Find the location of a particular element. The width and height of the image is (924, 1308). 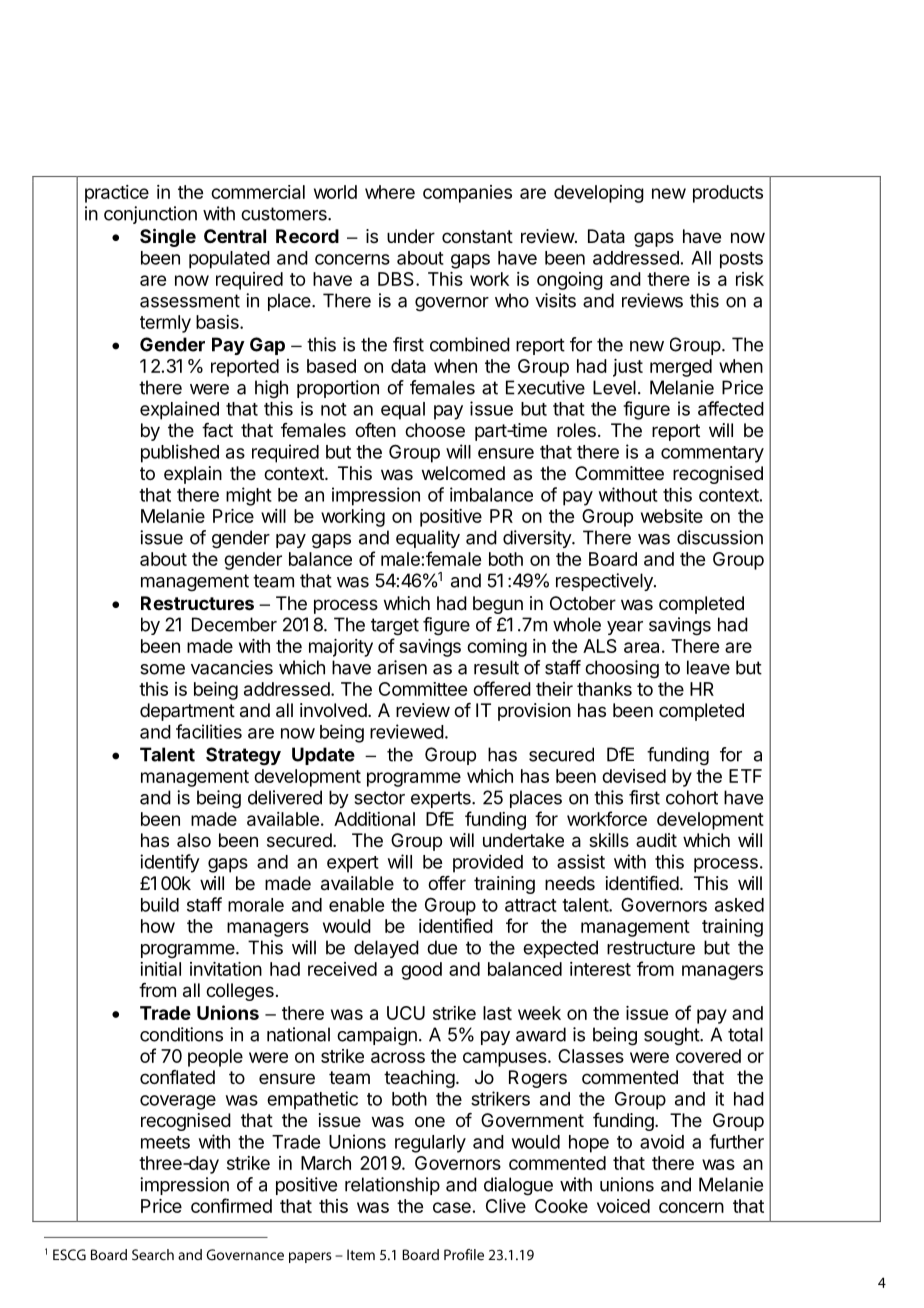

meets is located at coordinates (165, 1142).
